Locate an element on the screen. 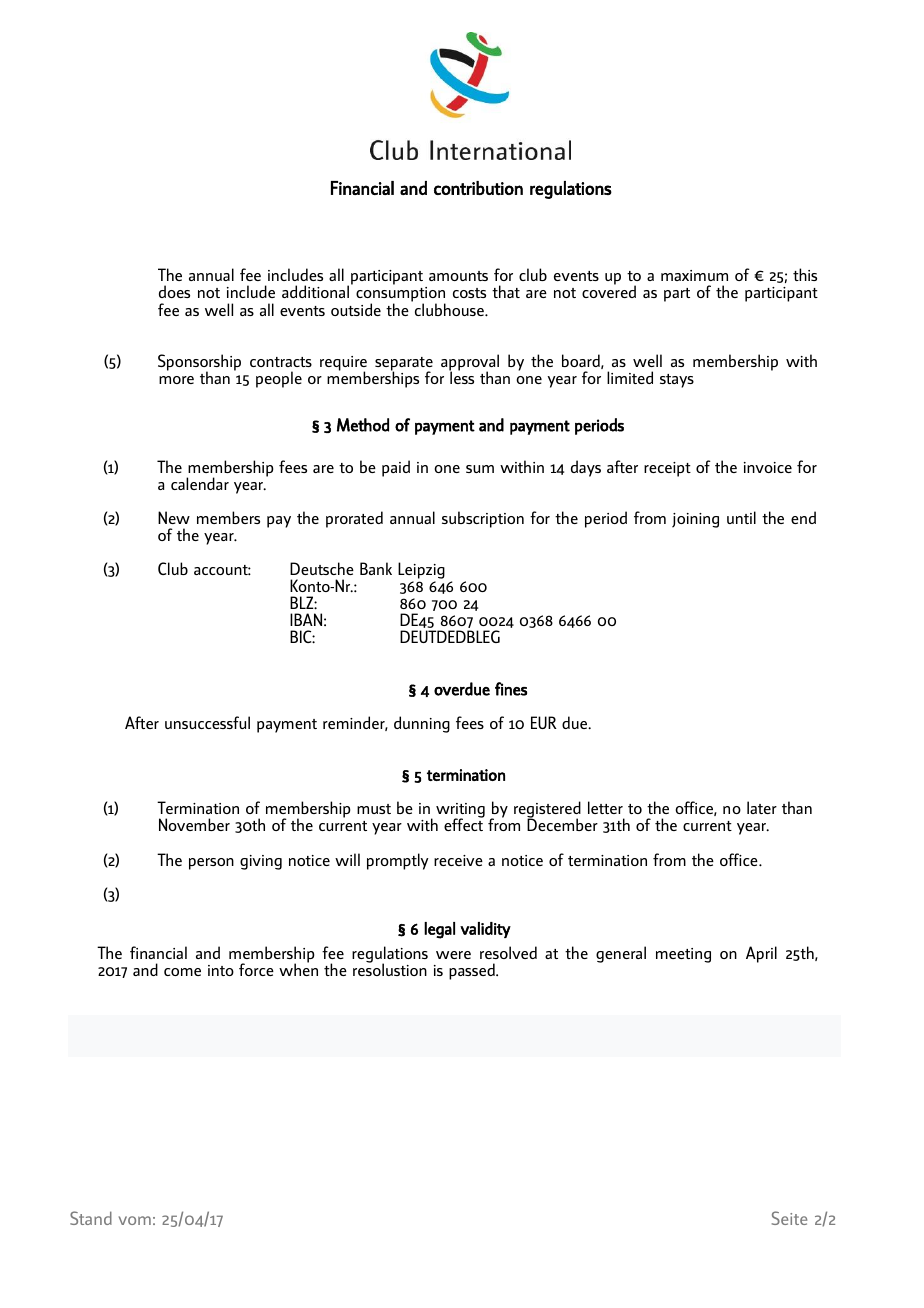 This screenshot has width=924, height=1308. unsuccessful is located at coordinates (207, 722).
